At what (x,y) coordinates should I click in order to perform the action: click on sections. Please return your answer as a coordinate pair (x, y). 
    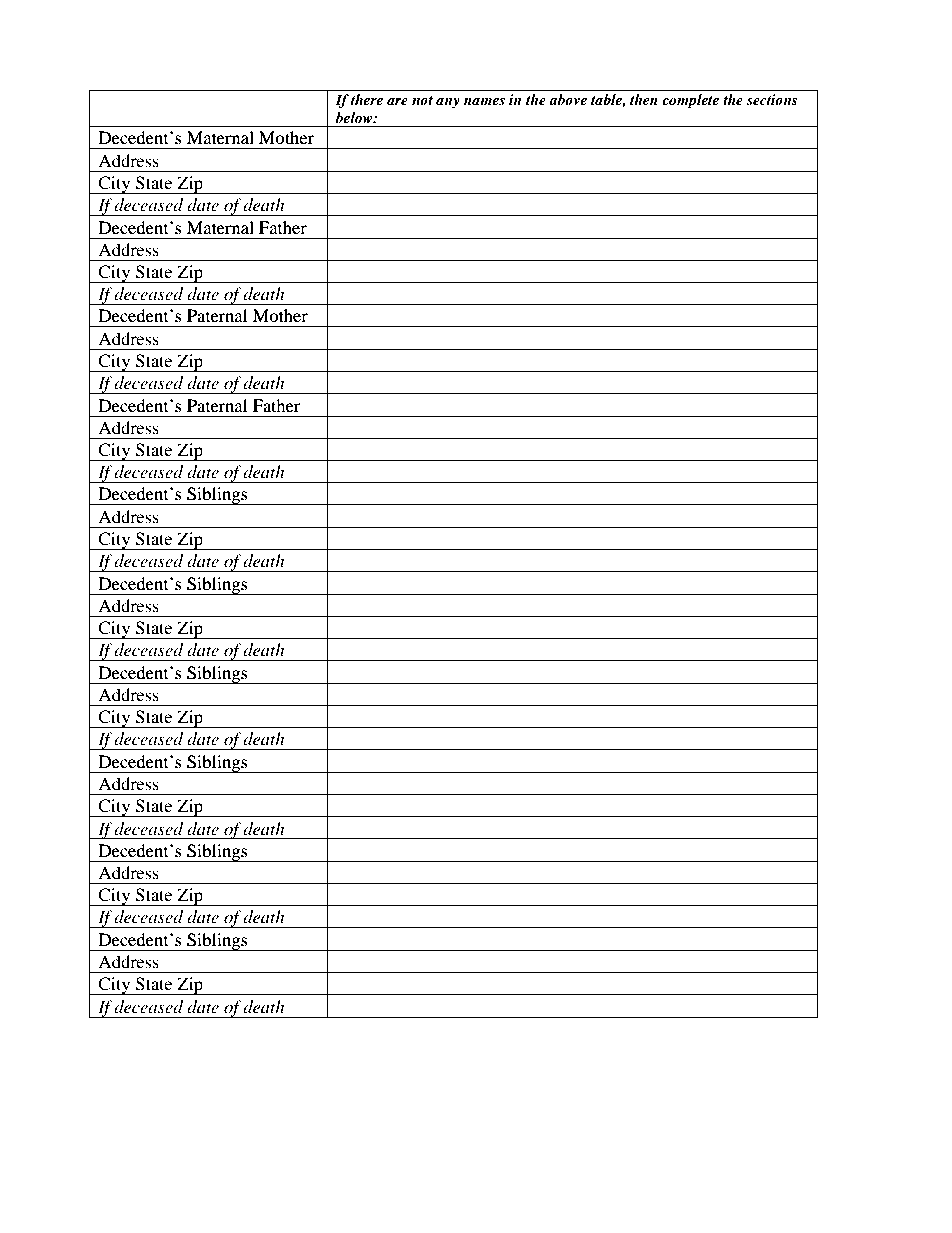
    Looking at the image, I should click on (772, 99).
